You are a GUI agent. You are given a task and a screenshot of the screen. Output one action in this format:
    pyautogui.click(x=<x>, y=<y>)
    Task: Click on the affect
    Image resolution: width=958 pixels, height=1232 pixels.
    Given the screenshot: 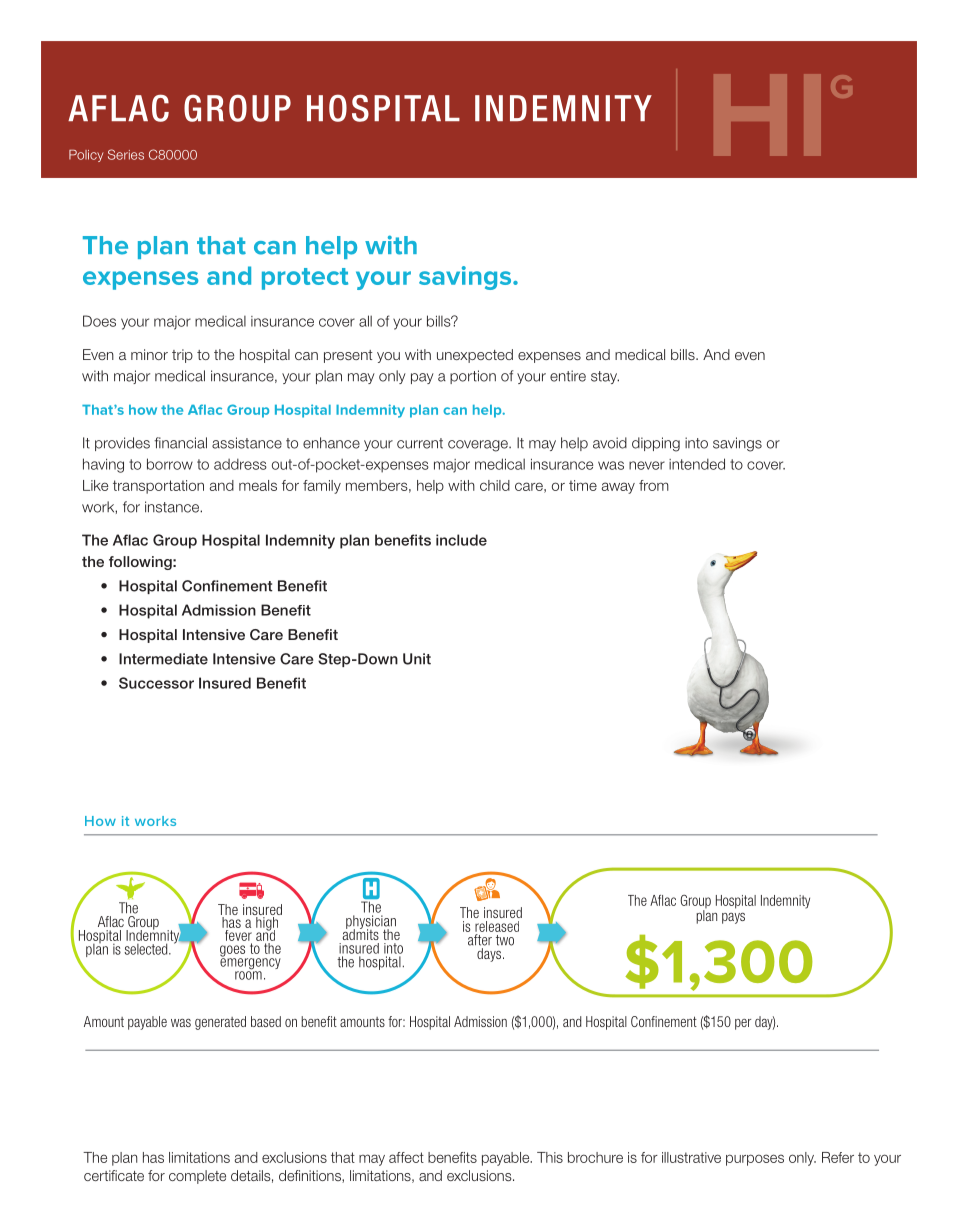 What is the action you would take?
    pyautogui.click(x=406, y=1157)
